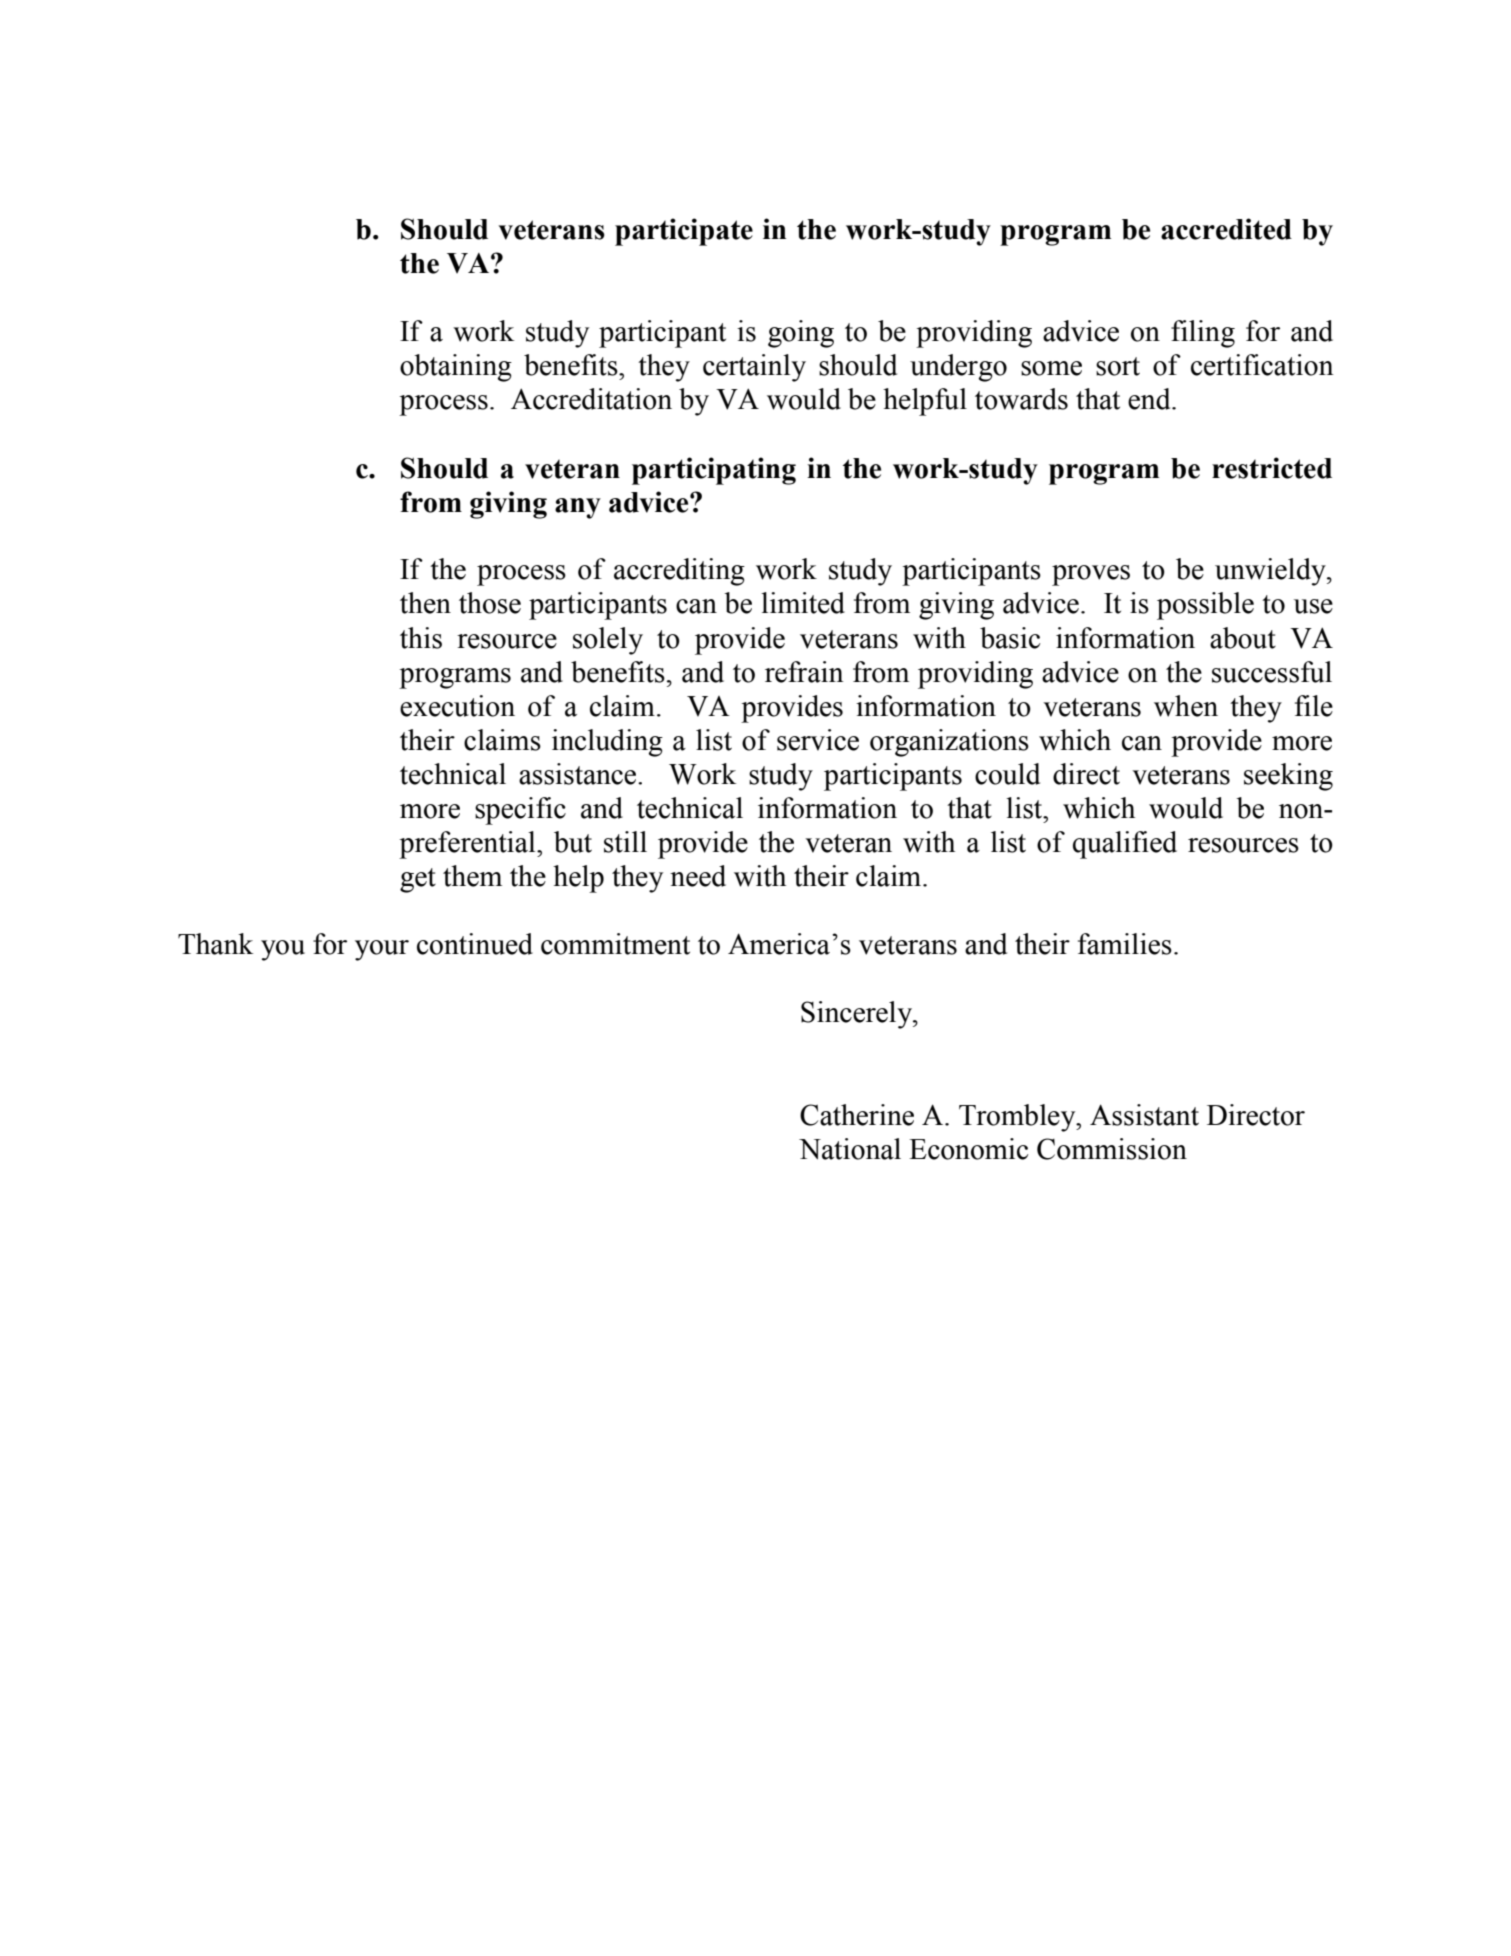  What do you see at coordinates (1272, 468) in the page?
I see `restricted` at bounding box center [1272, 468].
